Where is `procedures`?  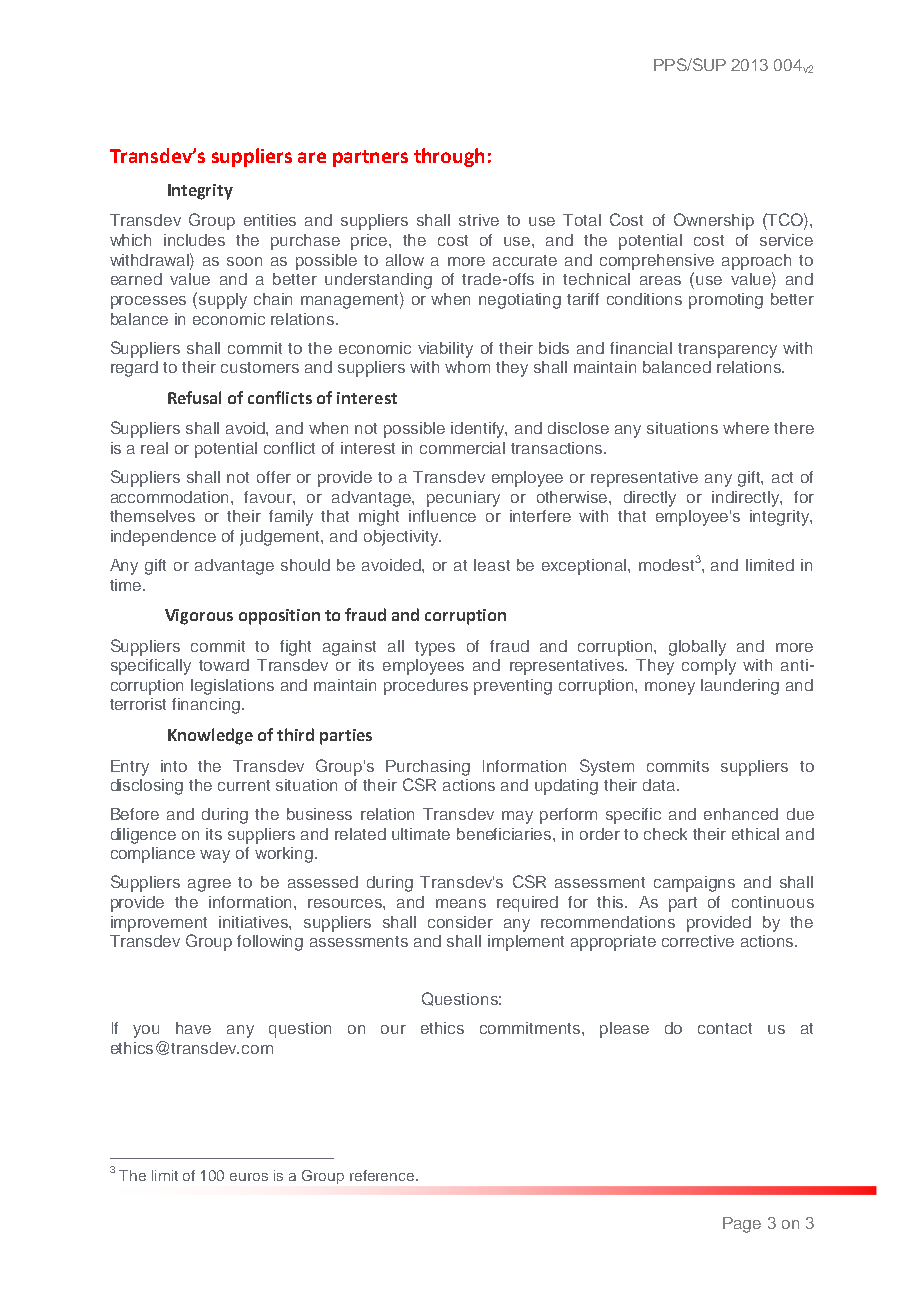 procedures is located at coordinates (426, 687).
